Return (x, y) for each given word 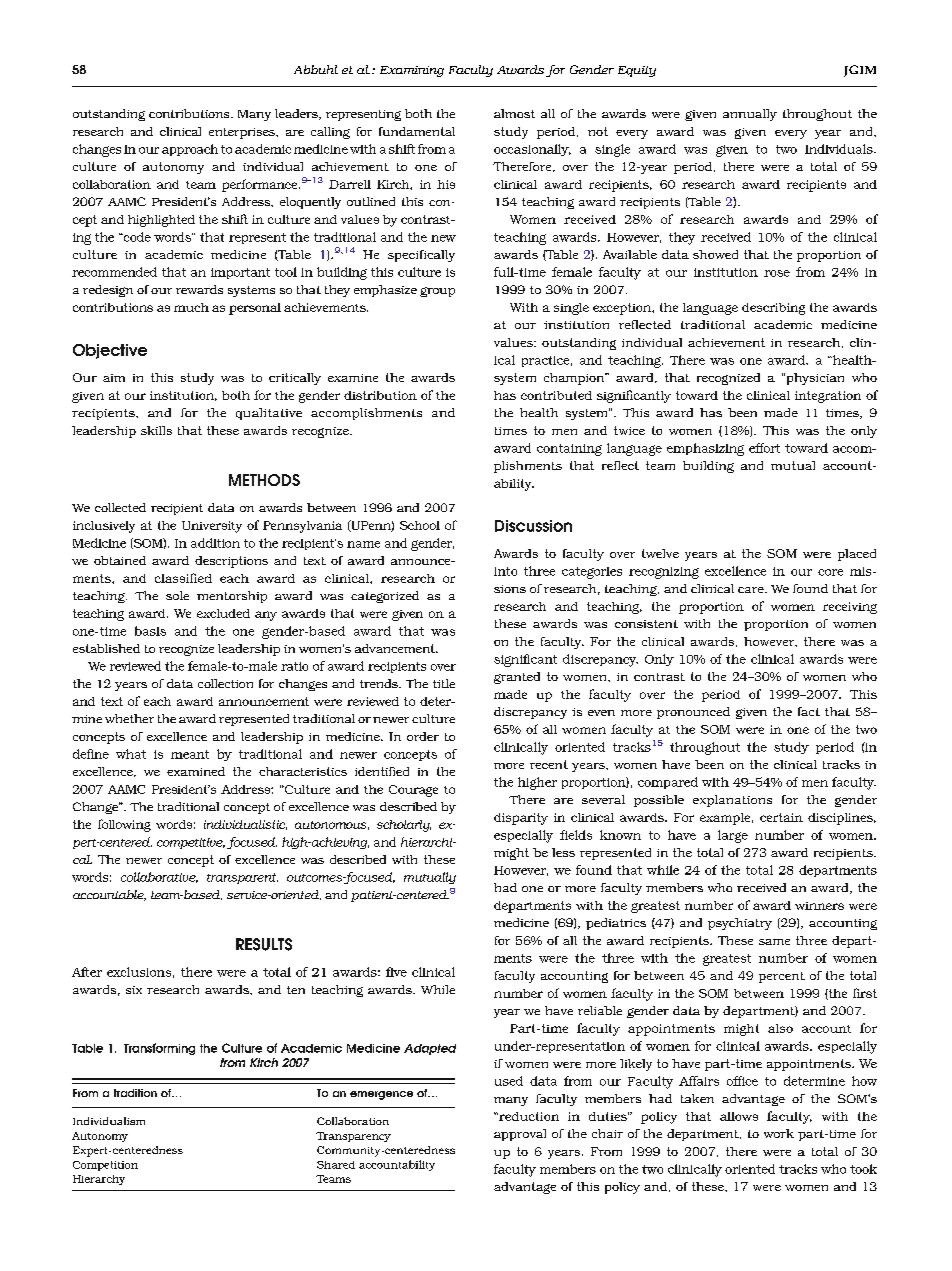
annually (750, 115)
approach (190, 150)
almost (514, 113)
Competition (105, 1166)
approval (520, 1135)
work (779, 1133)
